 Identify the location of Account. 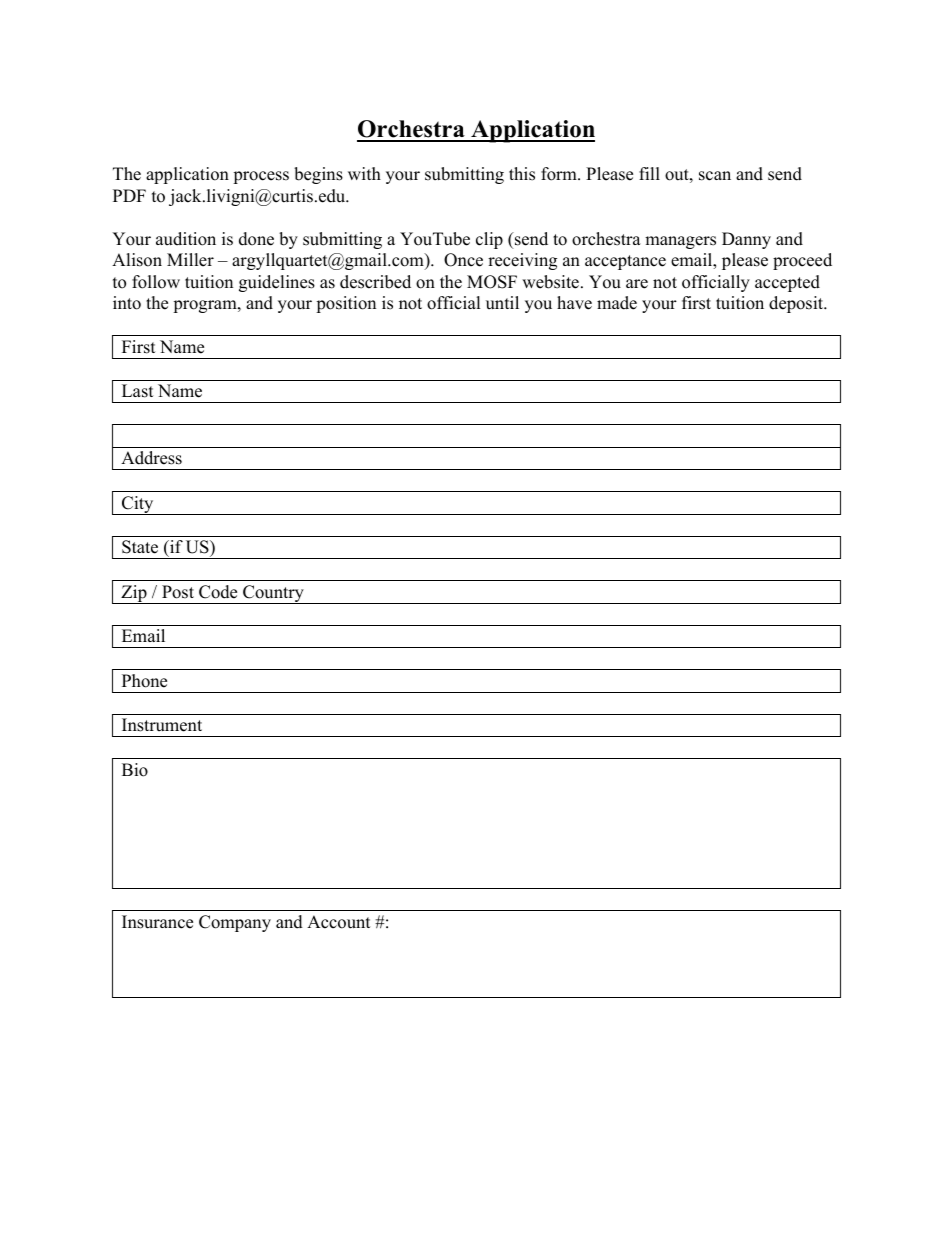
(339, 922).
